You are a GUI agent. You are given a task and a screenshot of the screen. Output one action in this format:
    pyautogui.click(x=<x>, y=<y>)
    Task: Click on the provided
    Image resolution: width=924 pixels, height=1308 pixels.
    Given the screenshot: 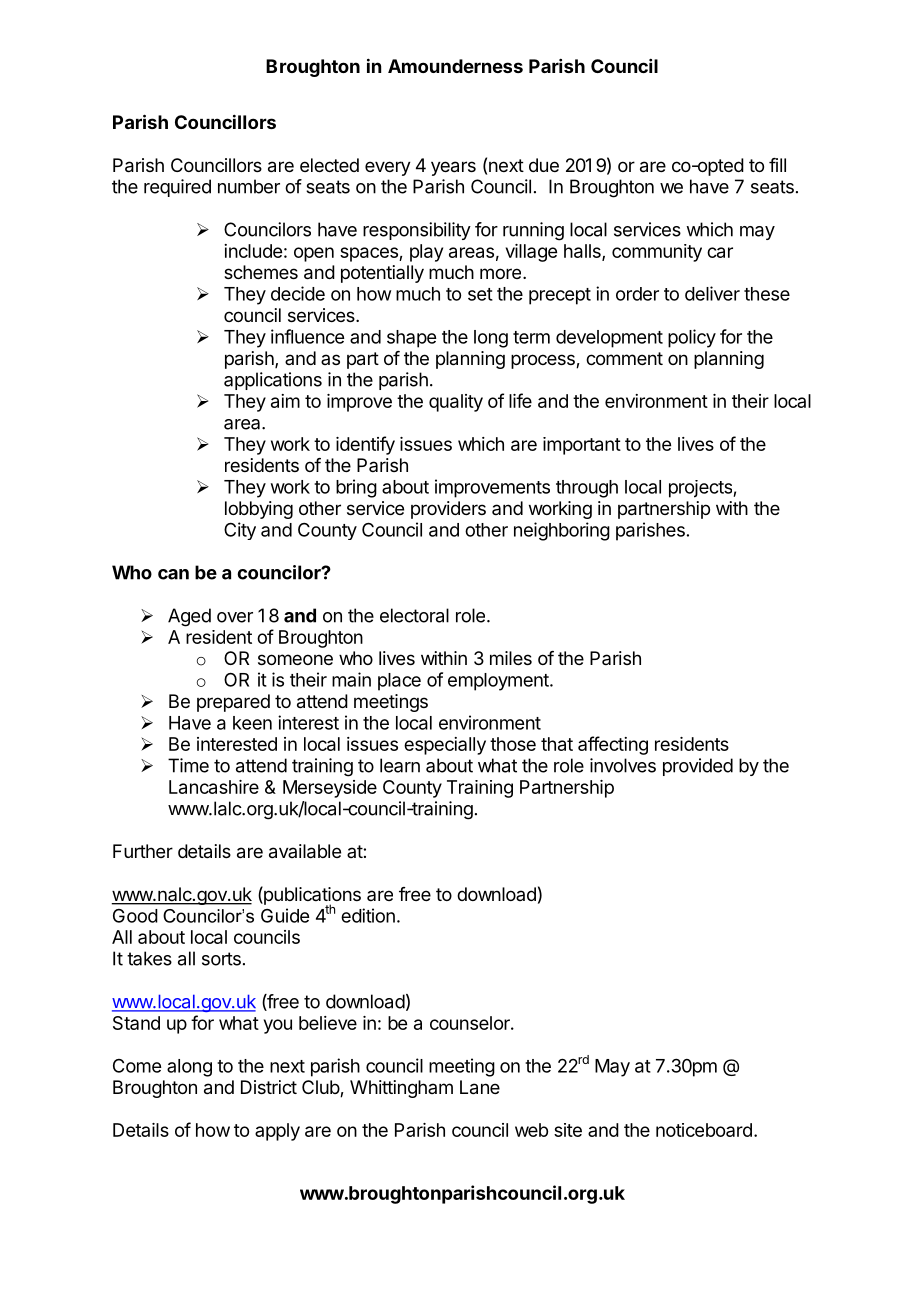 What is the action you would take?
    pyautogui.click(x=698, y=767)
